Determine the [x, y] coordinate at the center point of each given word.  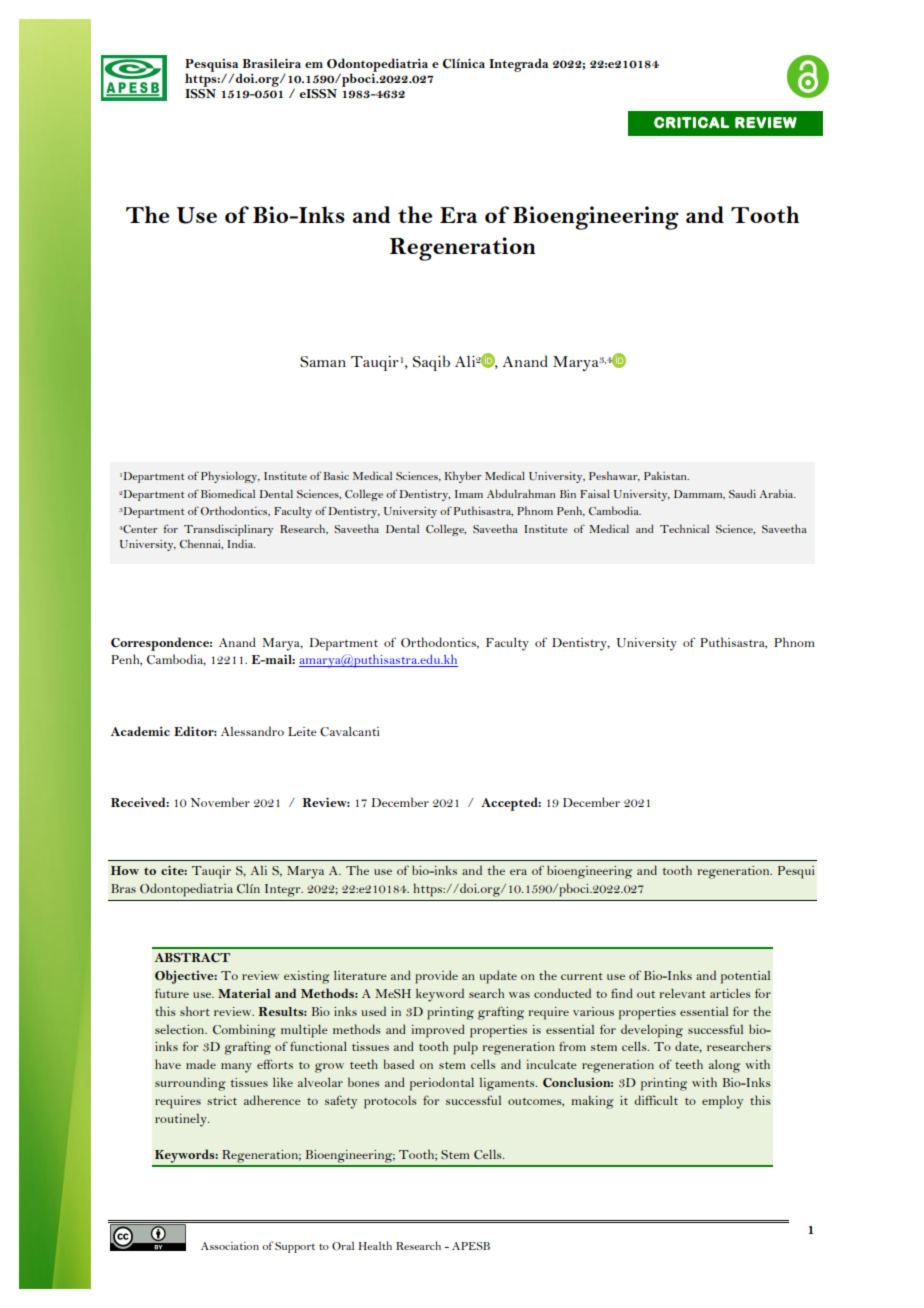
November [220, 802]
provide [436, 977]
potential [745, 977]
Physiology [230, 477]
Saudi [742, 493]
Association [230, 1246]
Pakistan [666, 476]
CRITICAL [691, 122]
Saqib [431, 363]
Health [375, 1245]
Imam [469, 494]
